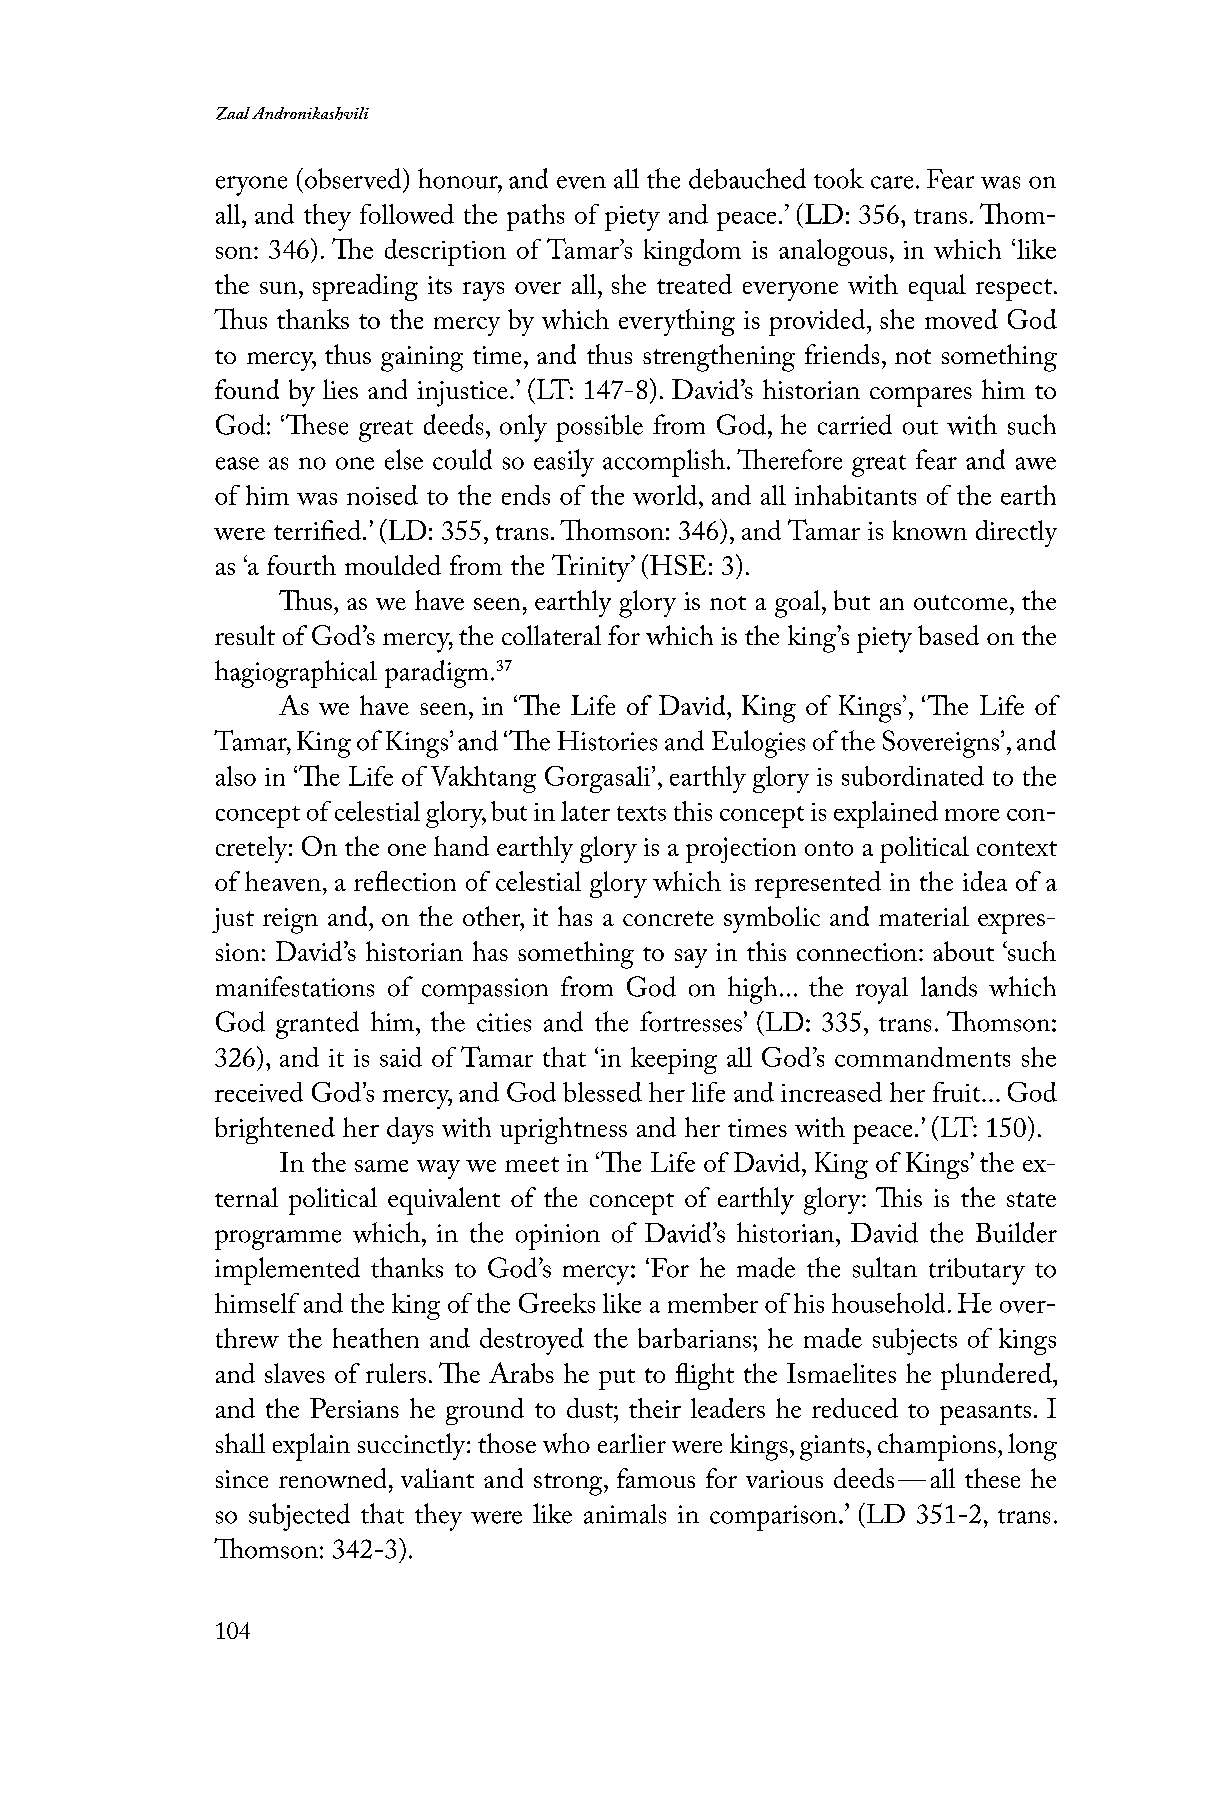 This screenshot has height=1815, width=1210. Describe the element at coordinates (641, 813) in the screenshot. I see `texts` at that location.
